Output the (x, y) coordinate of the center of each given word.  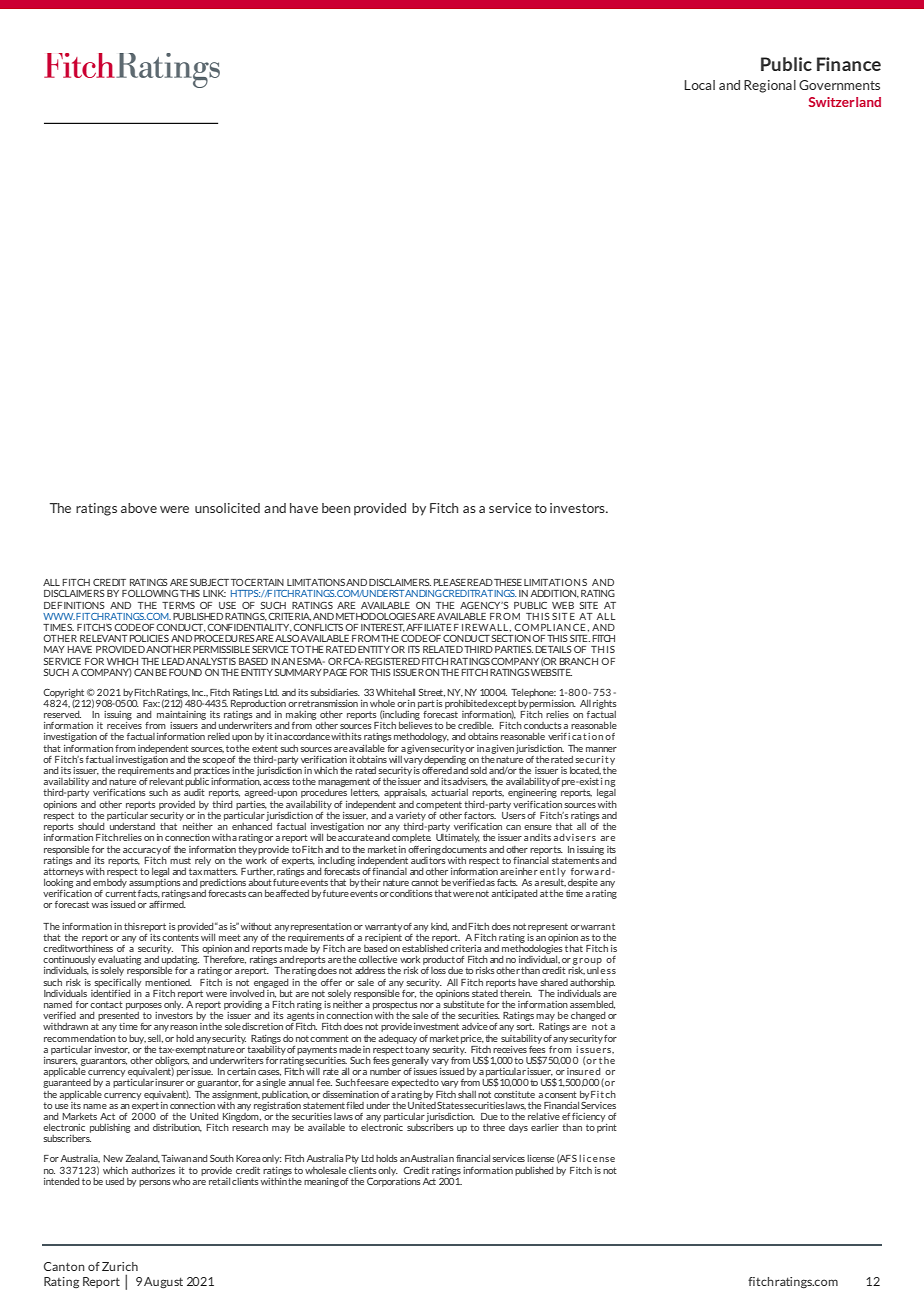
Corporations (394, 1181)
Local (699, 85)
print (607, 1128)
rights (605, 704)
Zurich (120, 1266)
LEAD (173, 661)
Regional (770, 86)
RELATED (443, 649)
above (139, 508)
